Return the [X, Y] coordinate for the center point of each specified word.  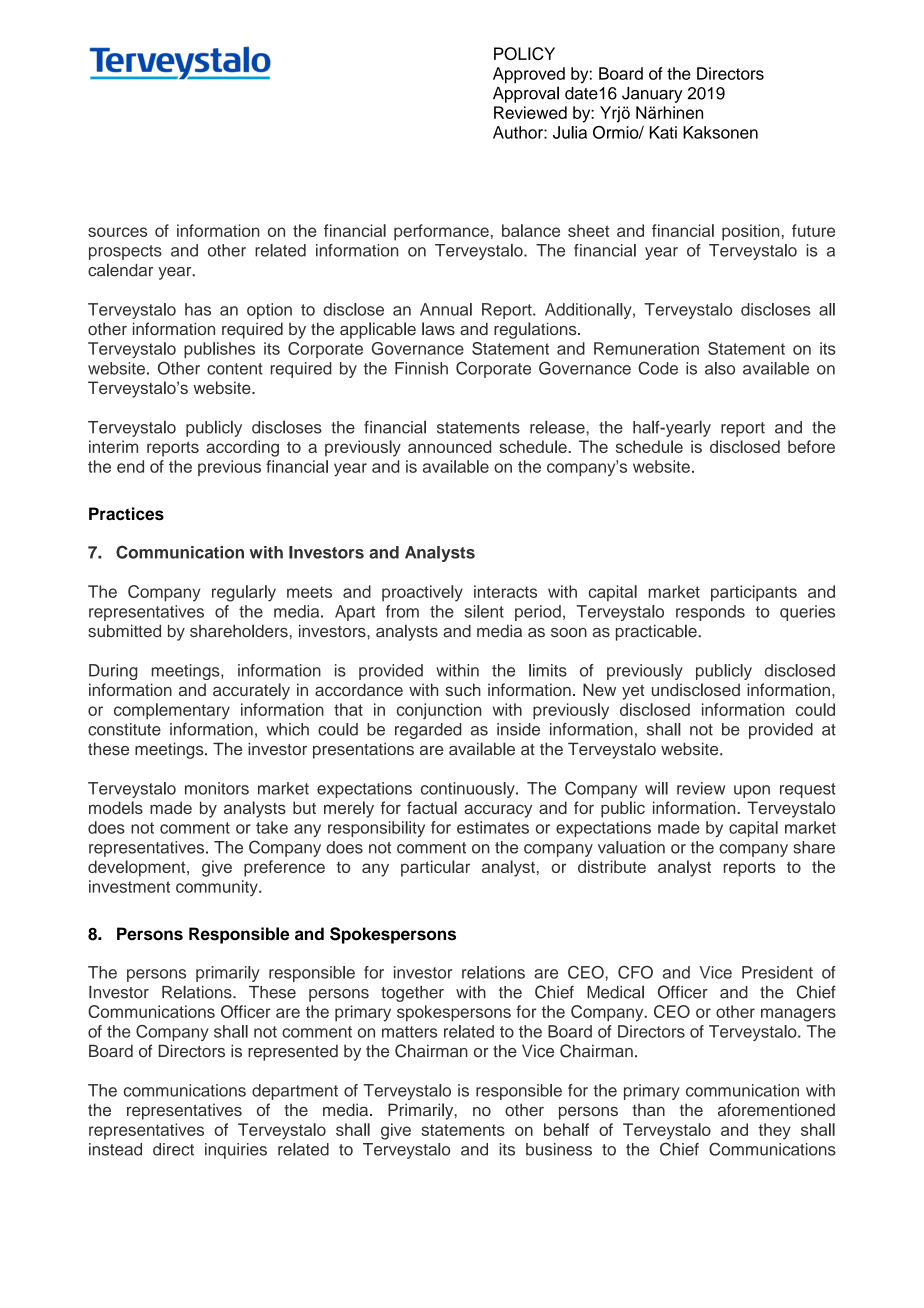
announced [449, 446]
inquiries [236, 1151]
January [652, 95]
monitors [217, 788]
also [720, 368]
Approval [526, 94]
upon [752, 791]
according [242, 448]
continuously [469, 790]
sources [117, 232]
